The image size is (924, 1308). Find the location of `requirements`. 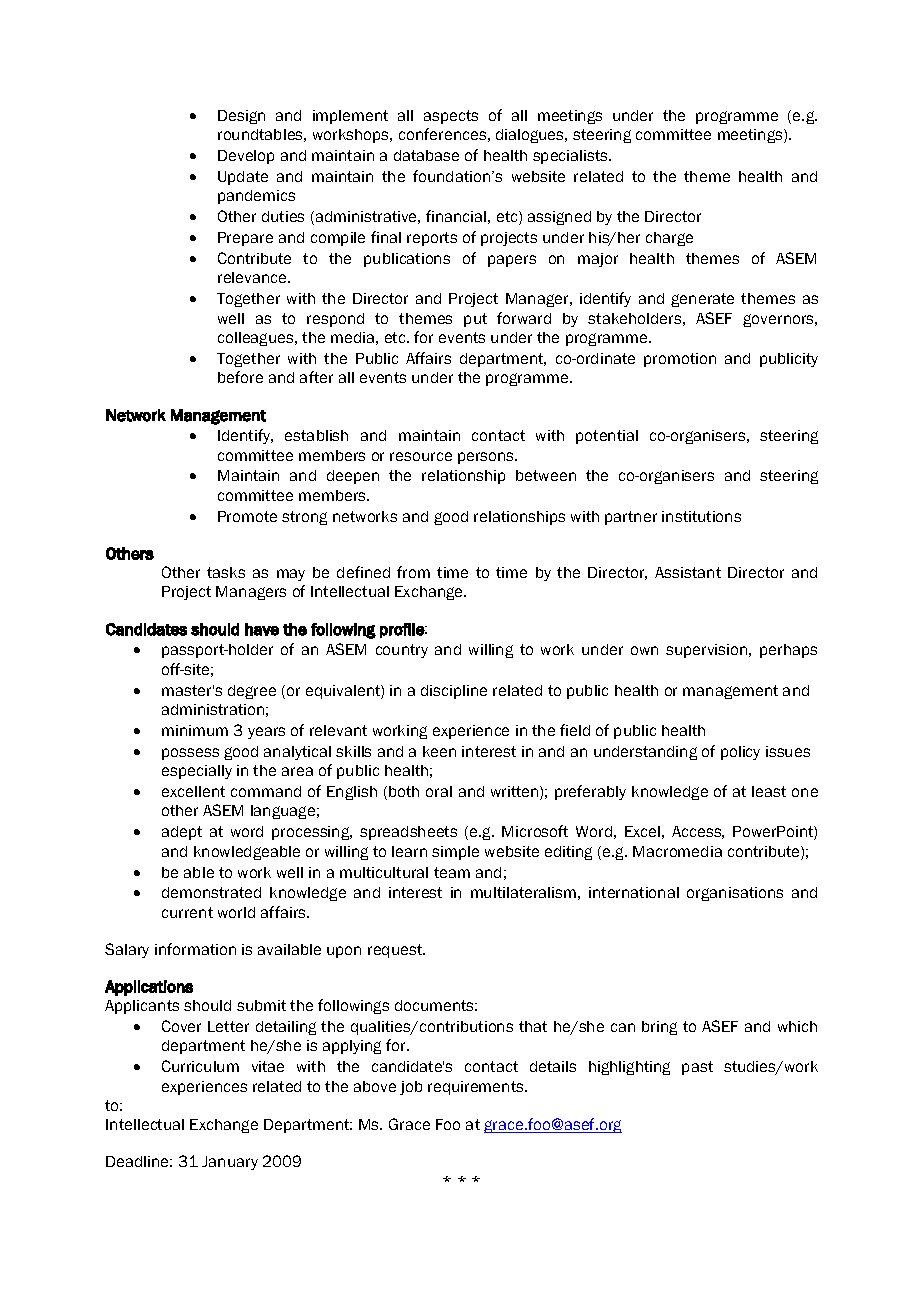

requirements is located at coordinates (477, 1088).
